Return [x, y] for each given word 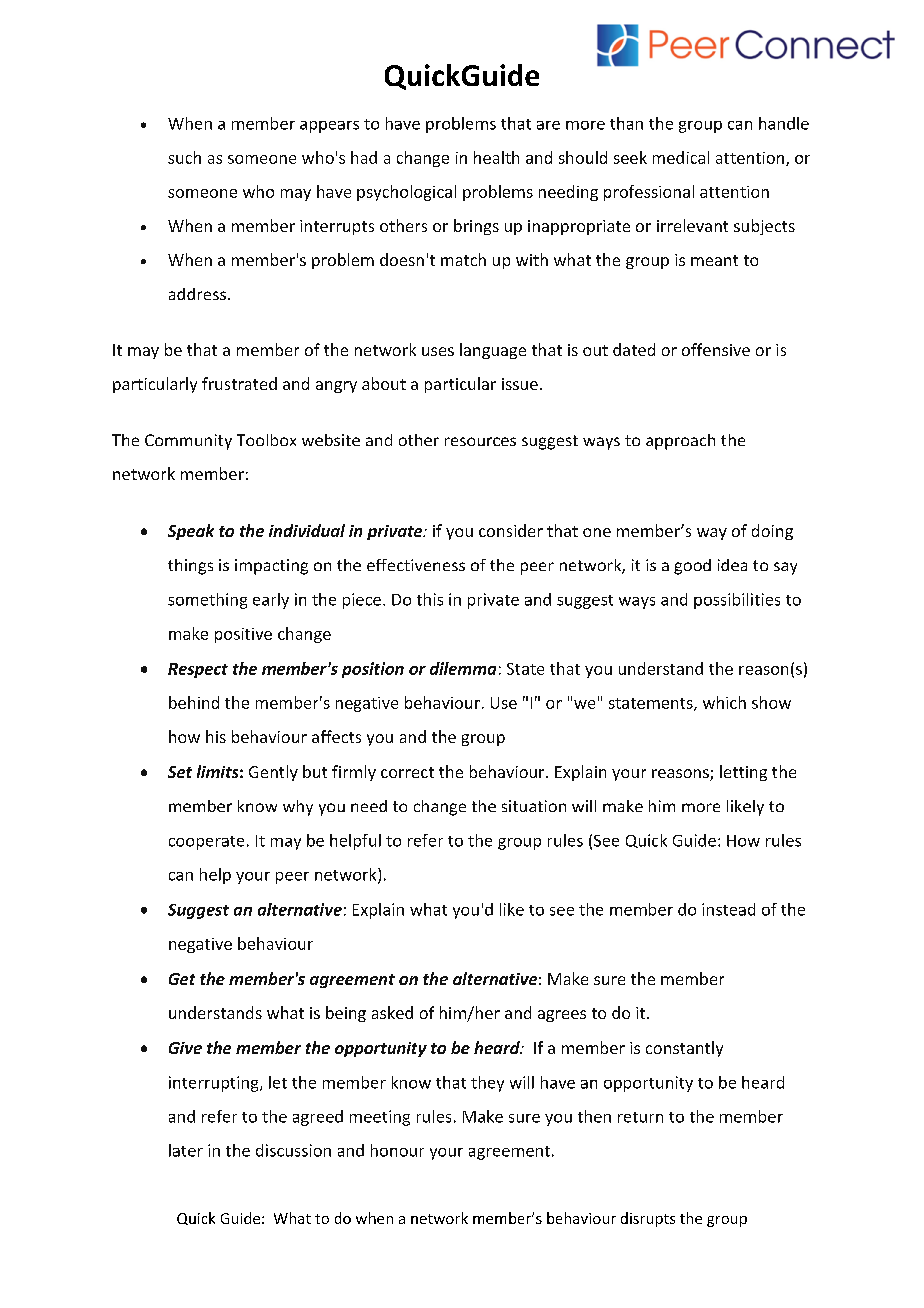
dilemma [463, 668]
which [724, 702]
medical [681, 157]
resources [480, 441]
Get [182, 979]
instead [728, 909]
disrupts [648, 1219]
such [184, 157]
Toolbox [266, 440]
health [496, 157]
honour [397, 1150]
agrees [562, 1016]
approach [680, 442]
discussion [293, 1150]
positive [243, 635]
